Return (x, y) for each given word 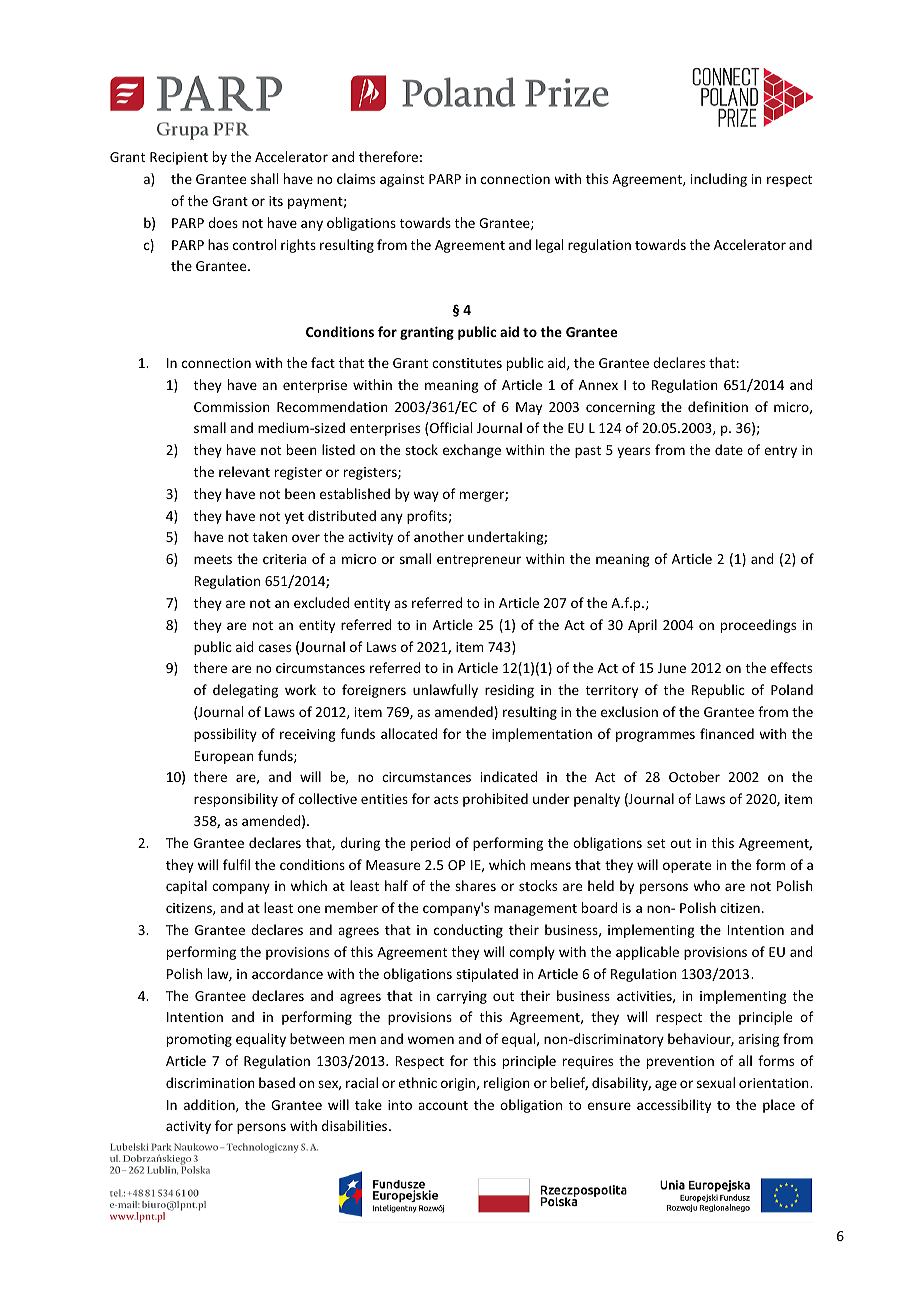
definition (718, 406)
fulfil (236, 864)
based (277, 1082)
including (719, 180)
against (402, 180)
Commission (232, 407)
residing (509, 691)
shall (264, 178)
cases (274, 648)
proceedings (758, 626)
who (706, 885)
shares (475, 885)
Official (451, 427)
